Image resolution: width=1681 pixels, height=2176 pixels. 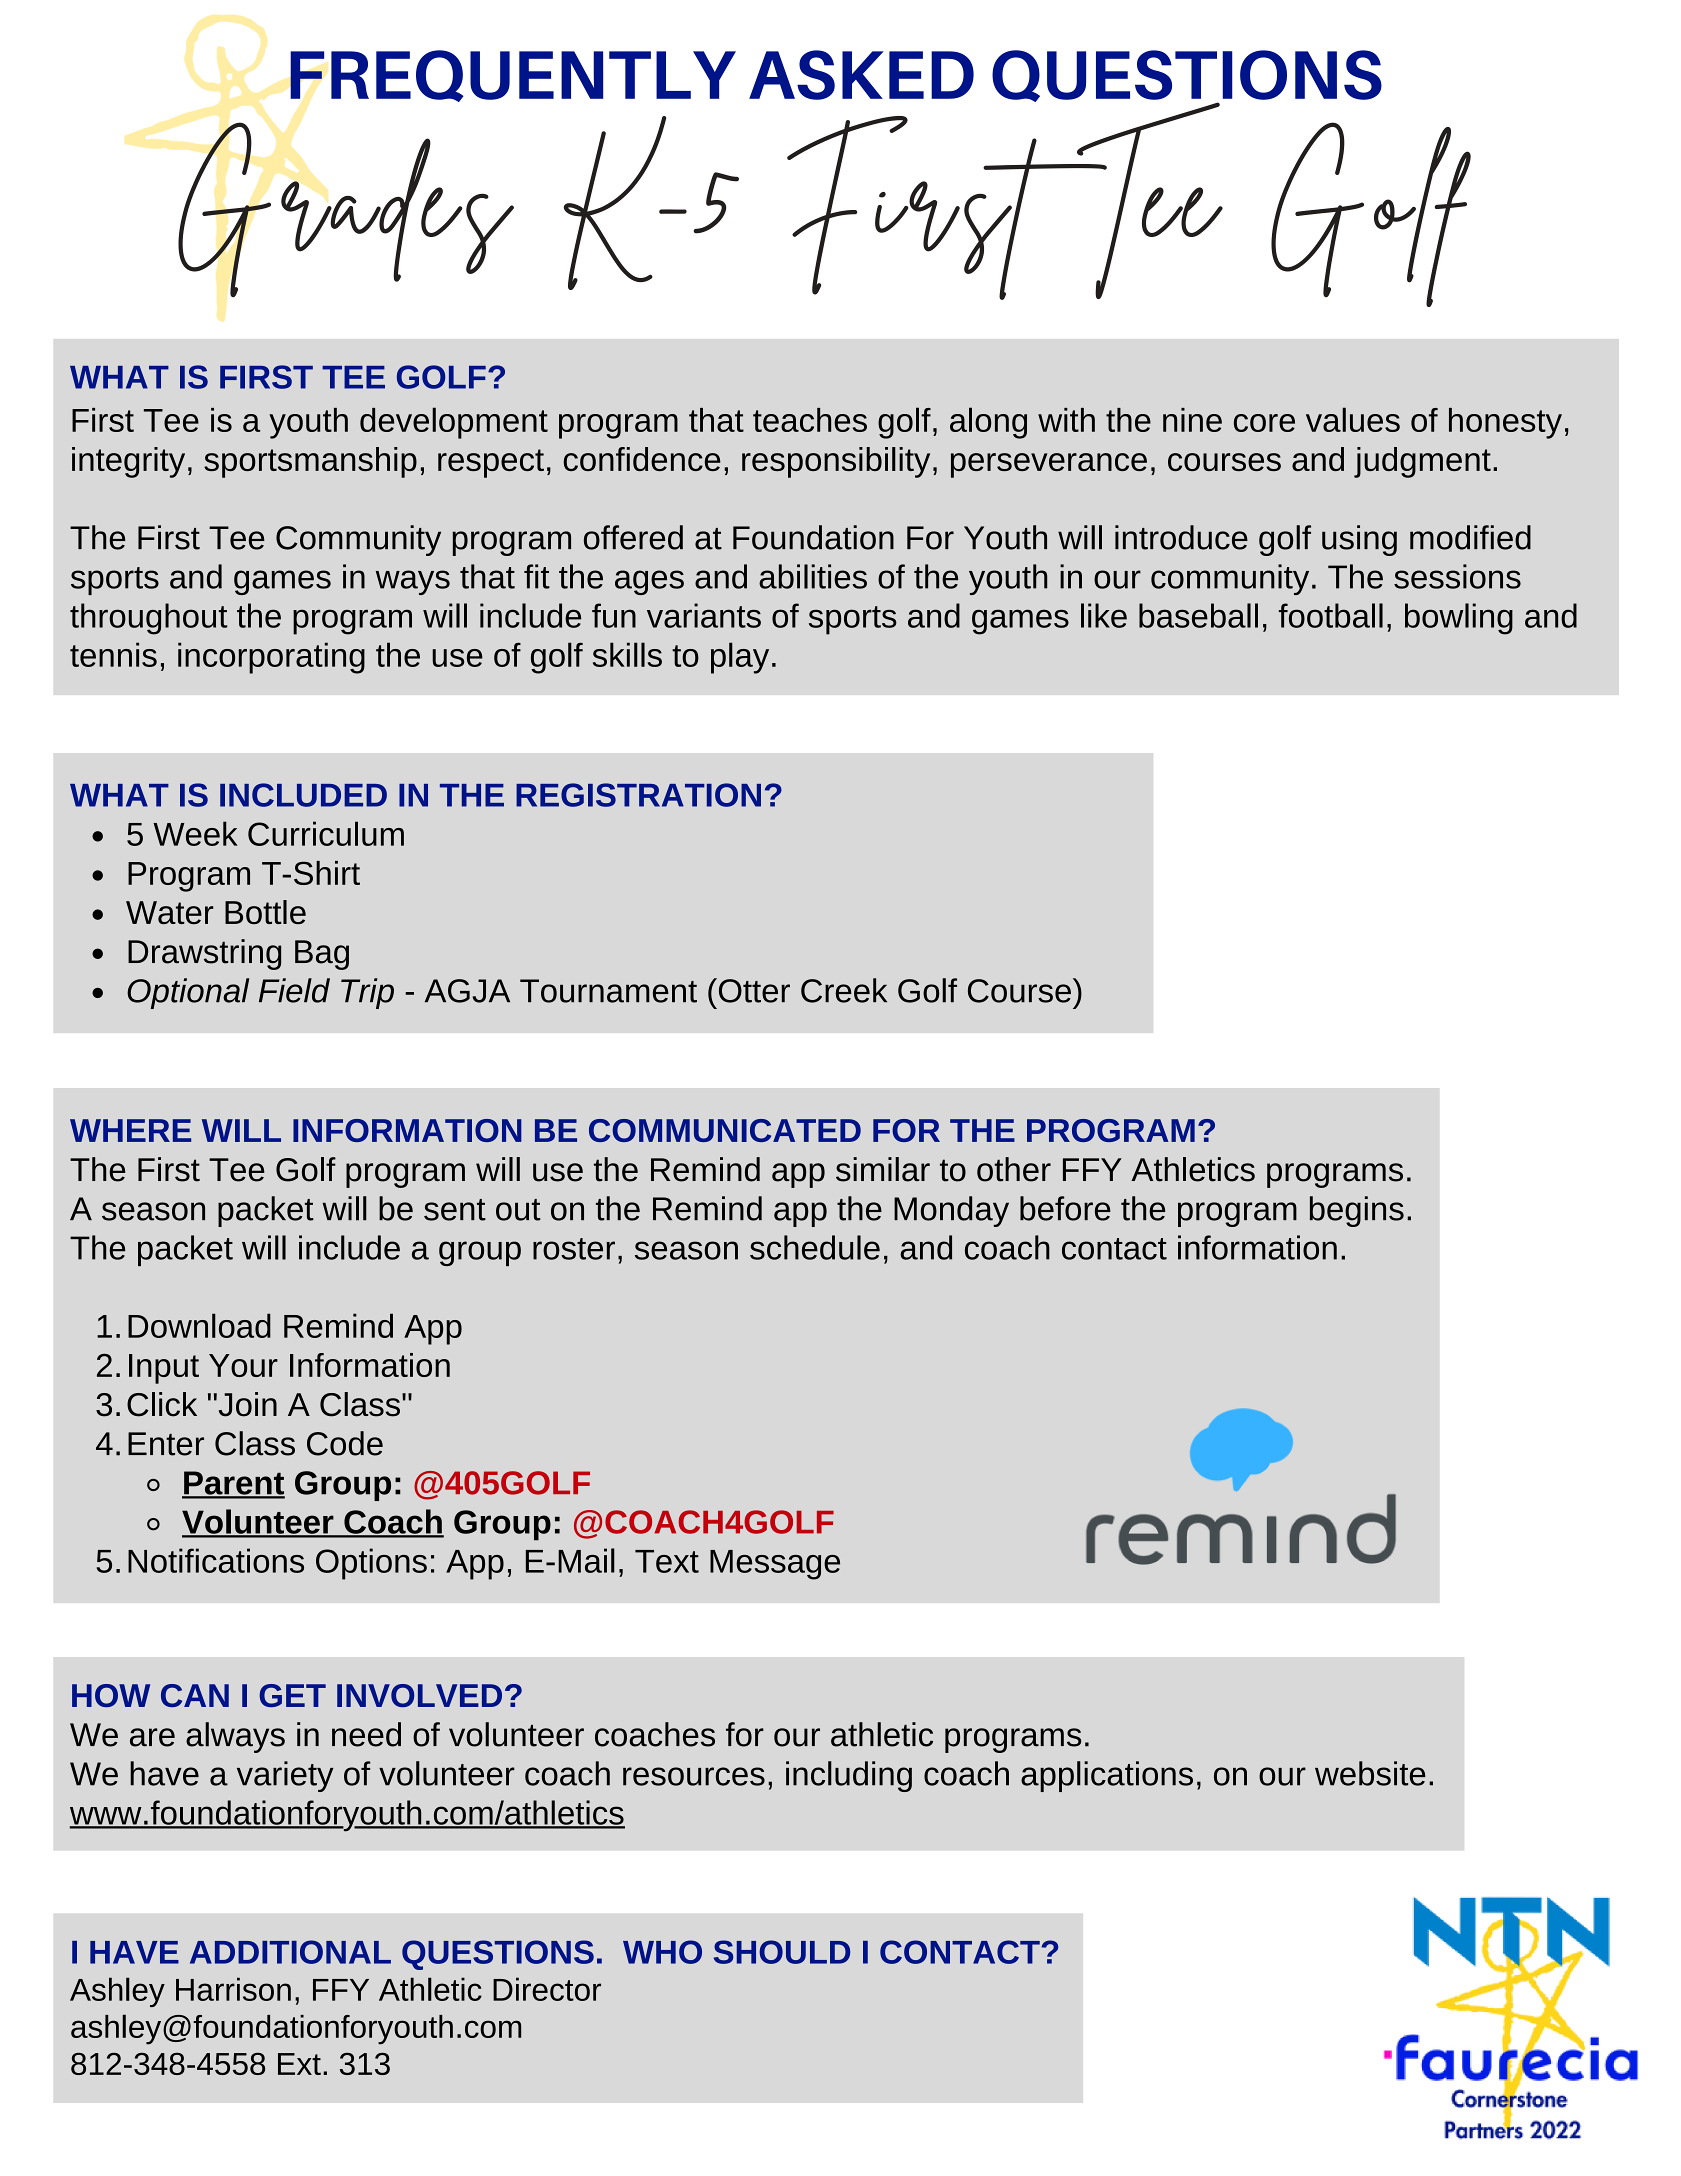 I want to click on ASKED, so click(x=861, y=75).
